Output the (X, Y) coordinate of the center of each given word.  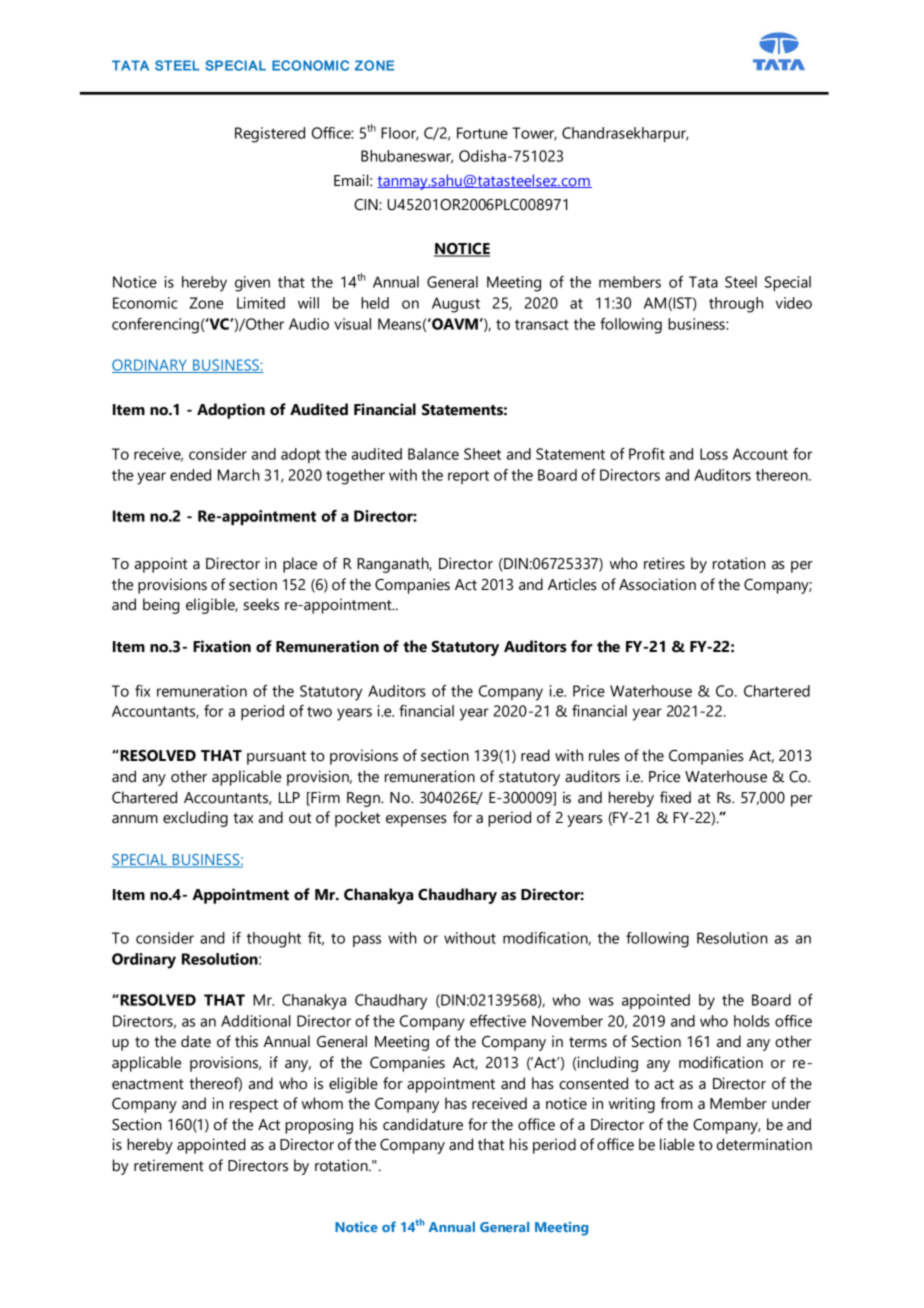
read (535, 755)
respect (254, 1106)
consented (593, 1083)
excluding (195, 819)
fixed (675, 797)
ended (190, 475)
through (736, 305)
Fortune (482, 133)
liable (677, 1144)
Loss (714, 454)
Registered (270, 135)
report (468, 477)
